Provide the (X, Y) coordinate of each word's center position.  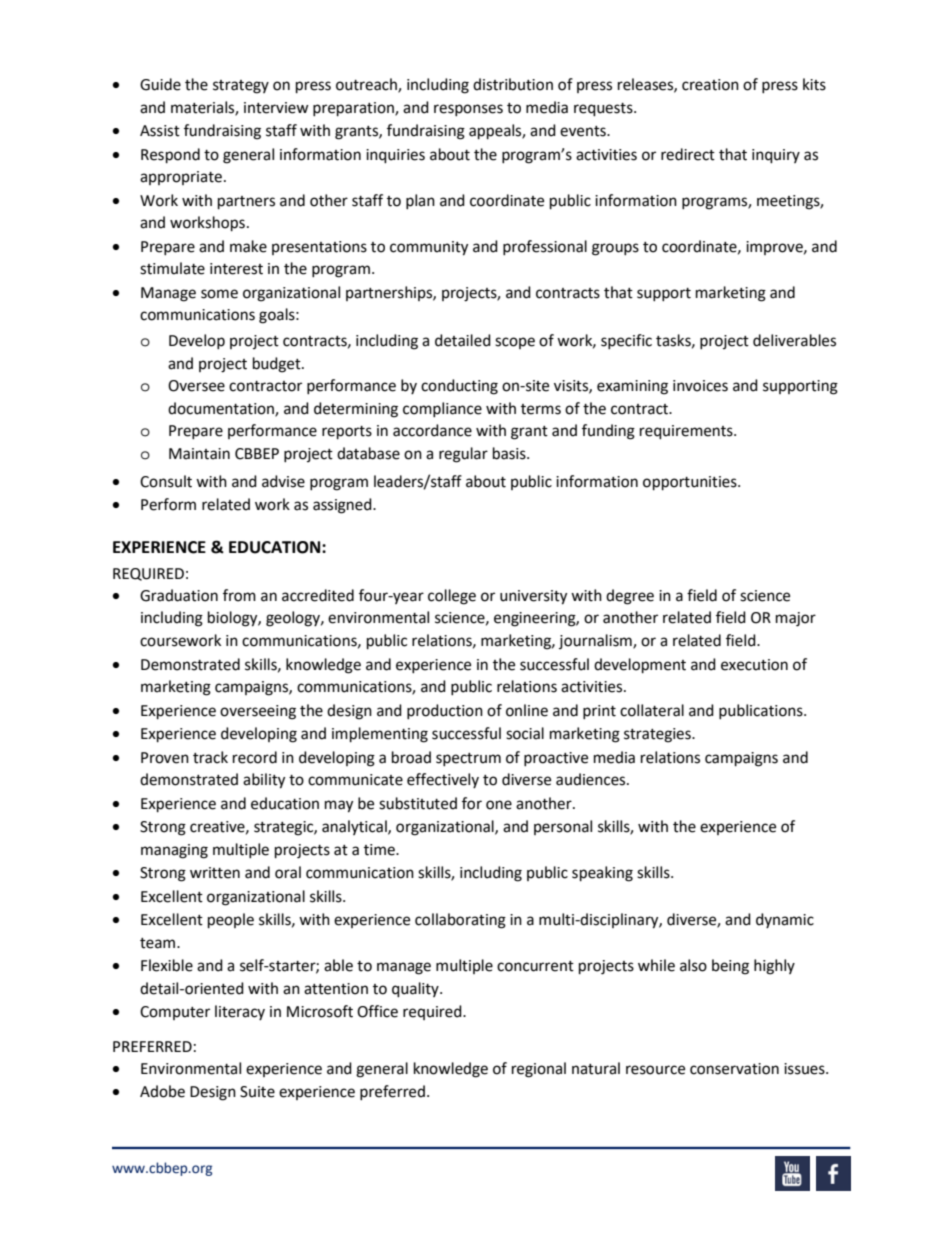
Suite (257, 1092)
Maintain (199, 454)
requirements (687, 432)
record (255, 757)
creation (710, 85)
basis (510, 453)
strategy (241, 87)
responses (468, 110)
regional (539, 1070)
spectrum (468, 759)
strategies (658, 735)
